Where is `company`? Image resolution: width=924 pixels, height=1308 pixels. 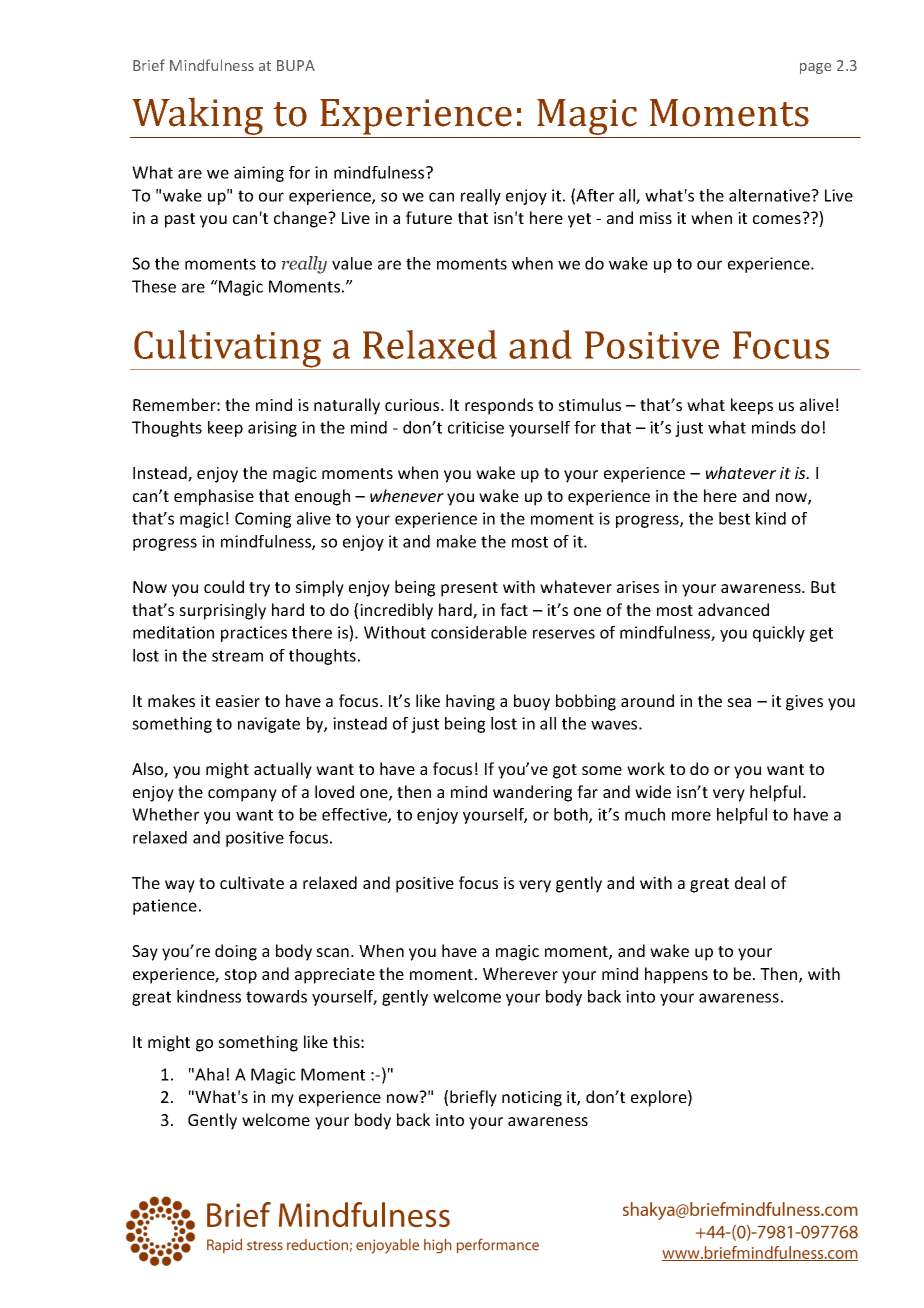 company is located at coordinates (242, 795).
